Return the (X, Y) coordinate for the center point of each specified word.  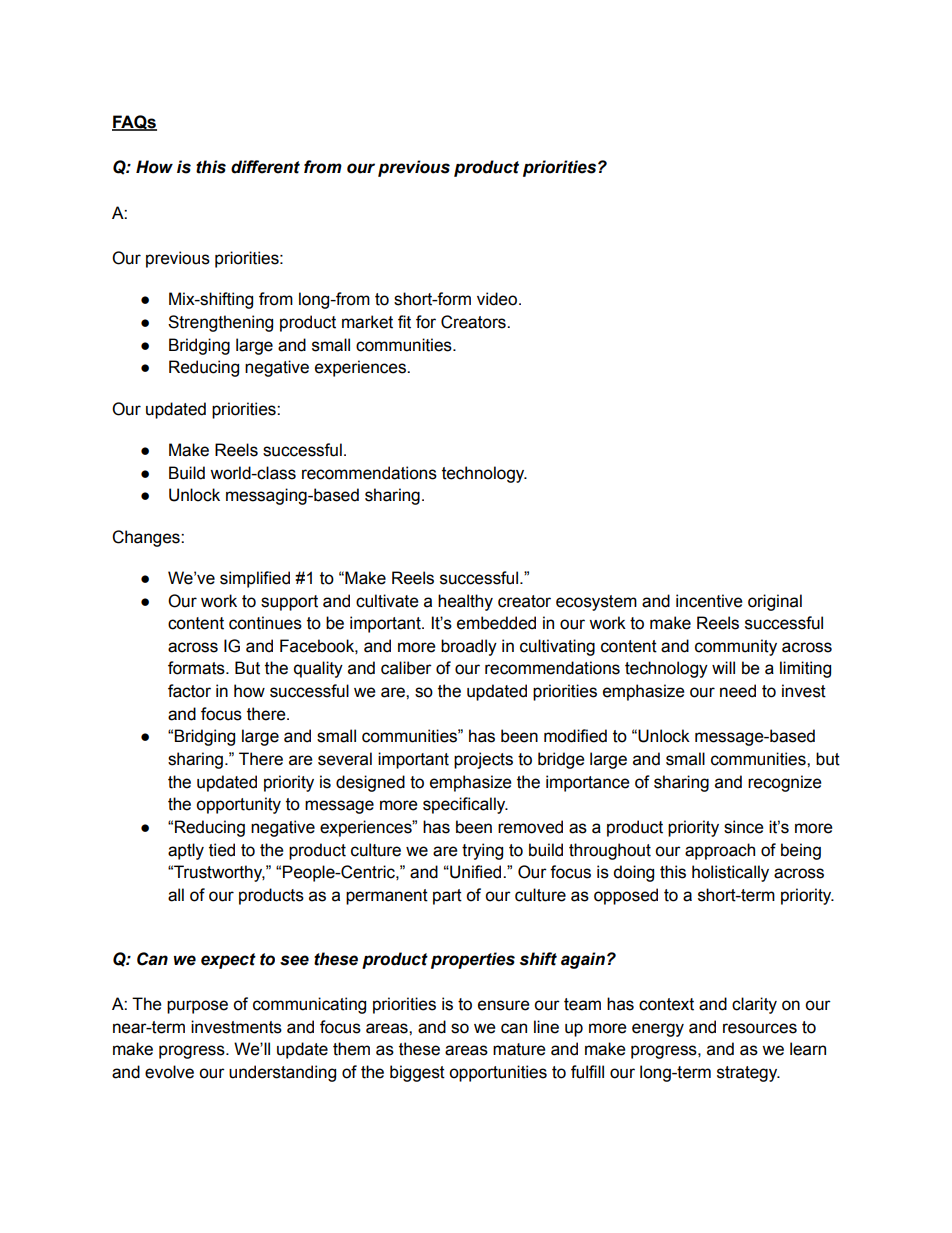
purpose (197, 1007)
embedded (496, 623)
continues (265, 623)
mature (519, 1049)
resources (760, 1028)
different (265, 167)
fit (404, 322)
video (498, 299)
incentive (709, 601)
